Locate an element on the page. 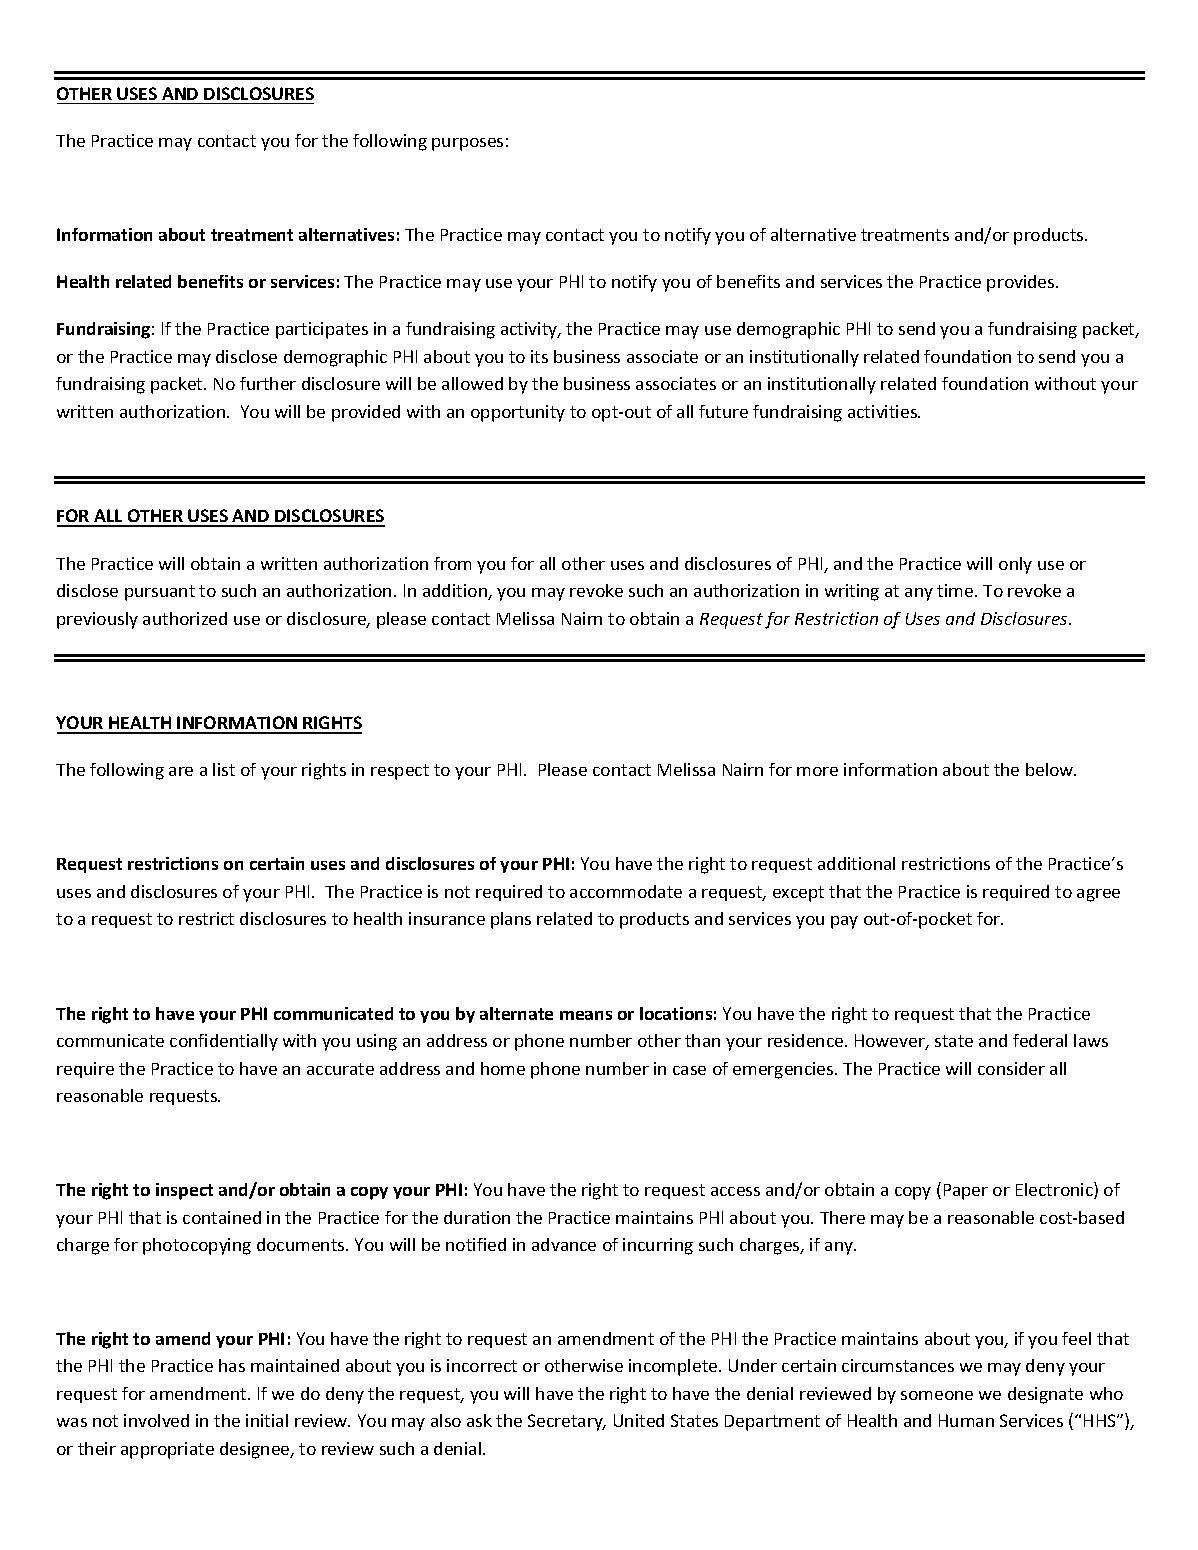 Image resolution: width=1198 pixels, height=1550 pixels. pursuant is located at coordinates (160, 593).
